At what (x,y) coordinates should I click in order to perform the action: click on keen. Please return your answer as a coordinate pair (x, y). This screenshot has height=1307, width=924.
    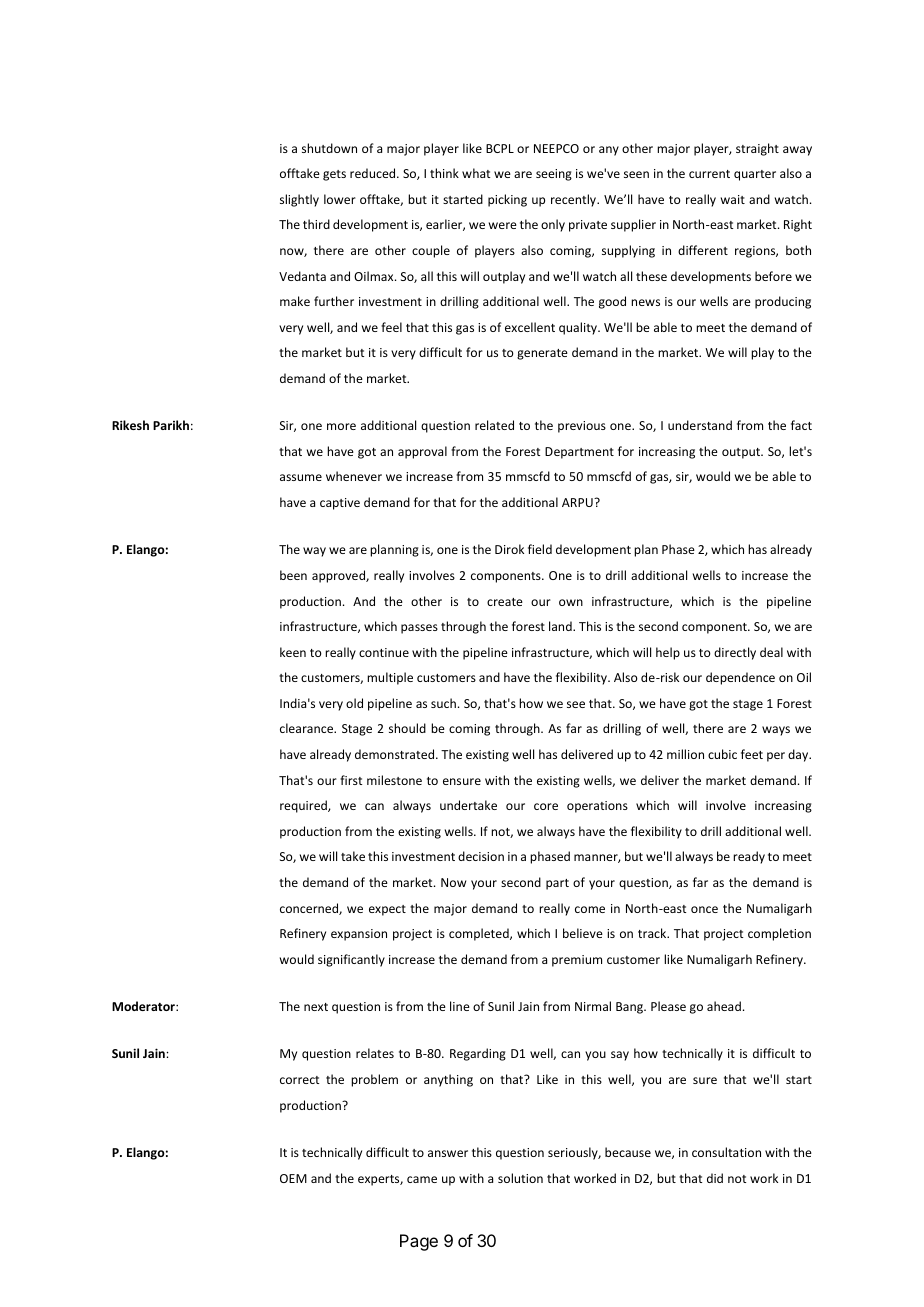
    Looking at the image, I should click on (293, 652).
